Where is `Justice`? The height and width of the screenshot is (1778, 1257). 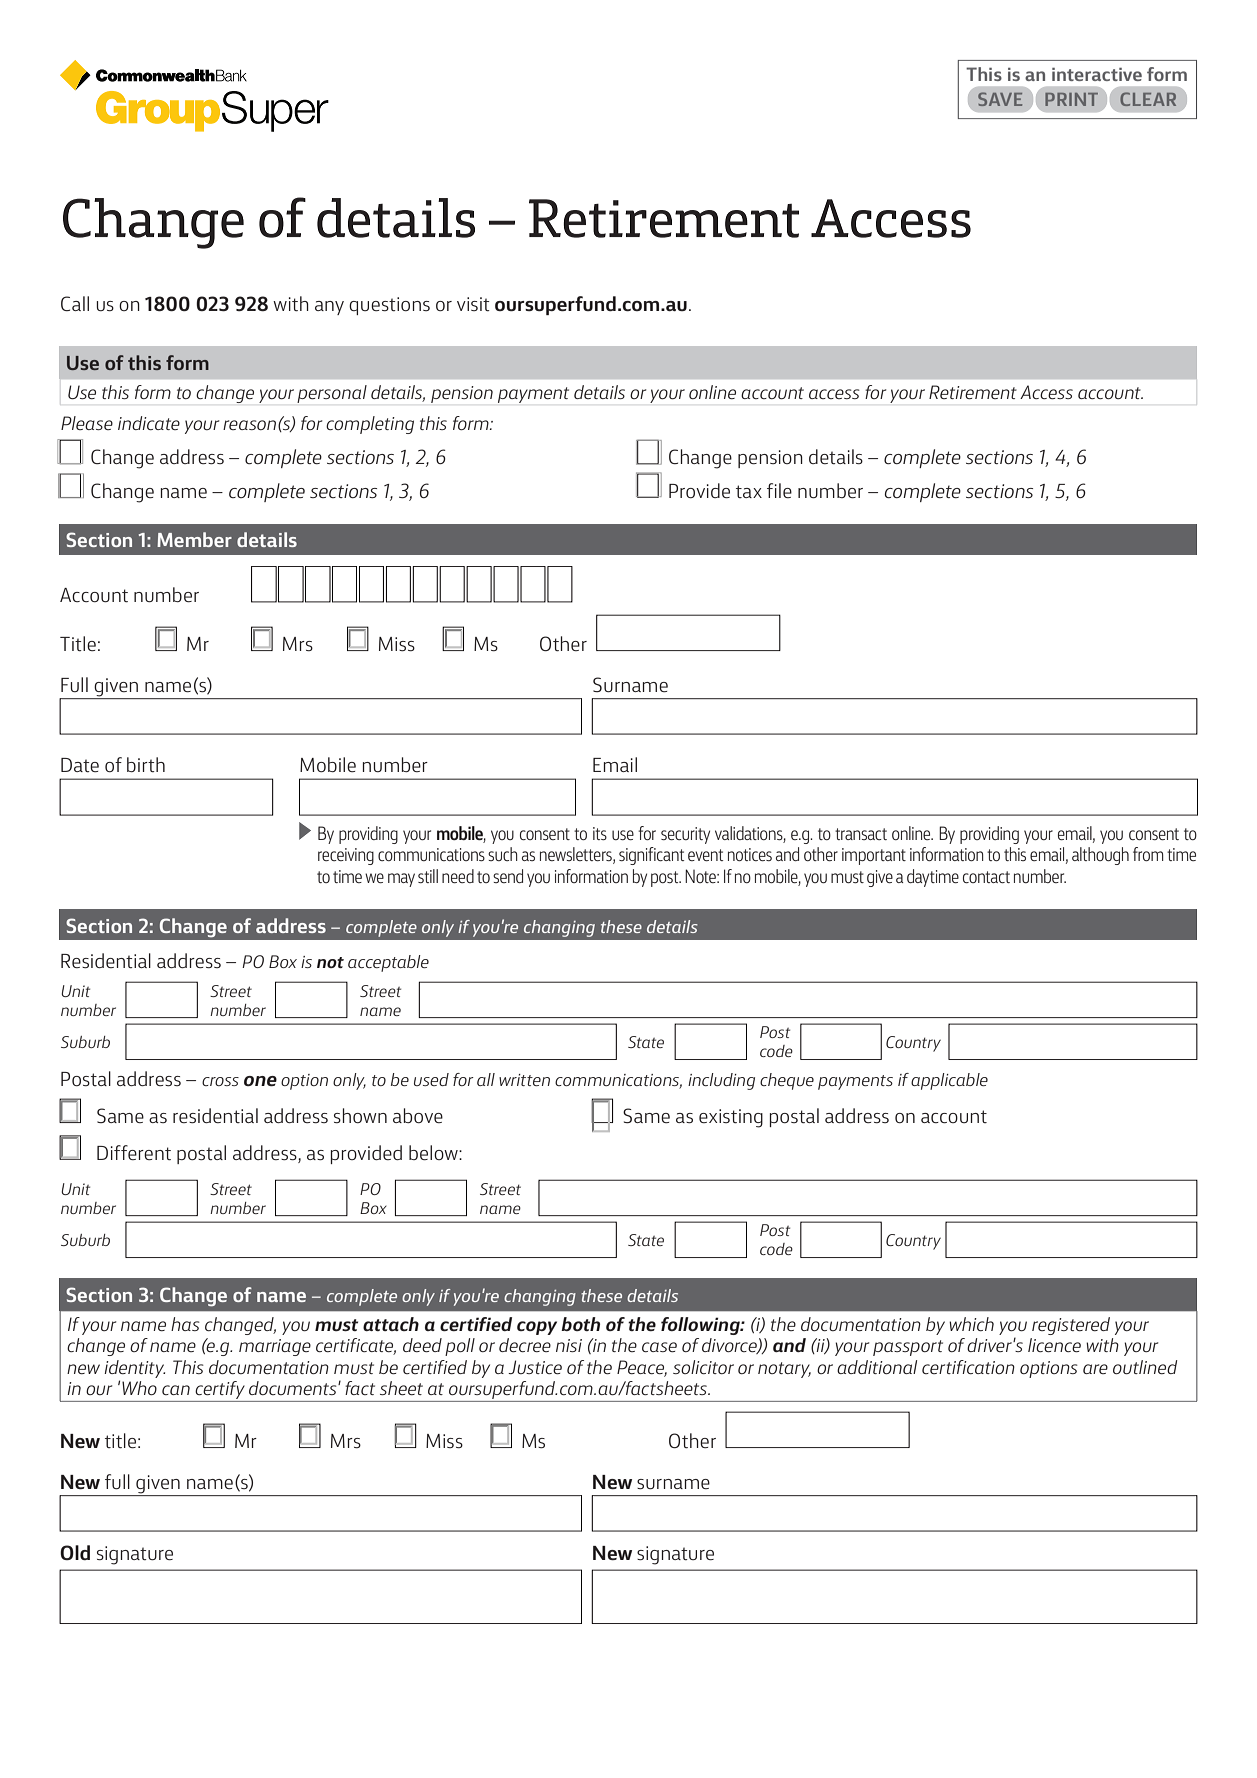 Justice is located at coordinates (535, 1367).
